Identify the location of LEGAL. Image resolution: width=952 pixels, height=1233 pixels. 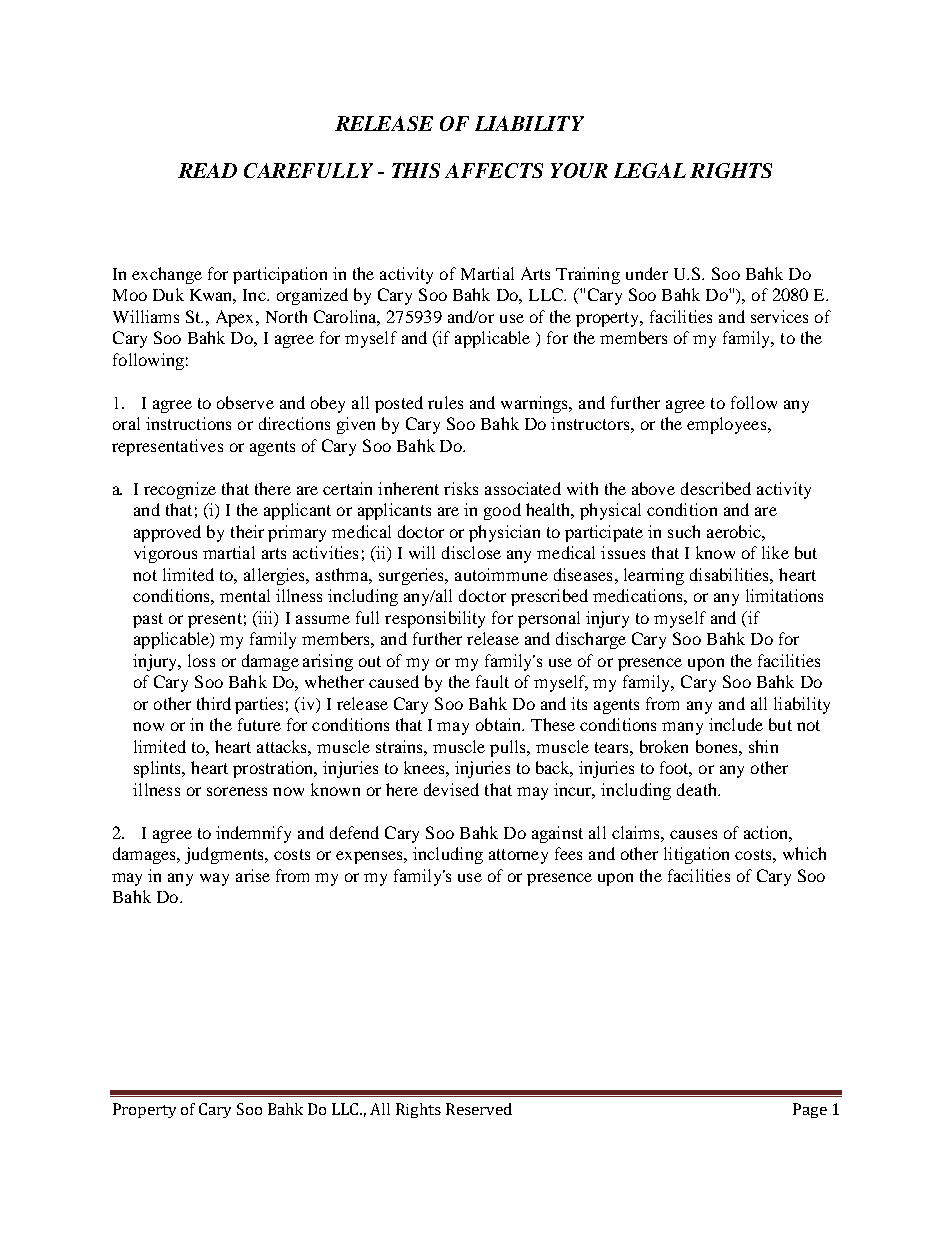
(650, 170).
